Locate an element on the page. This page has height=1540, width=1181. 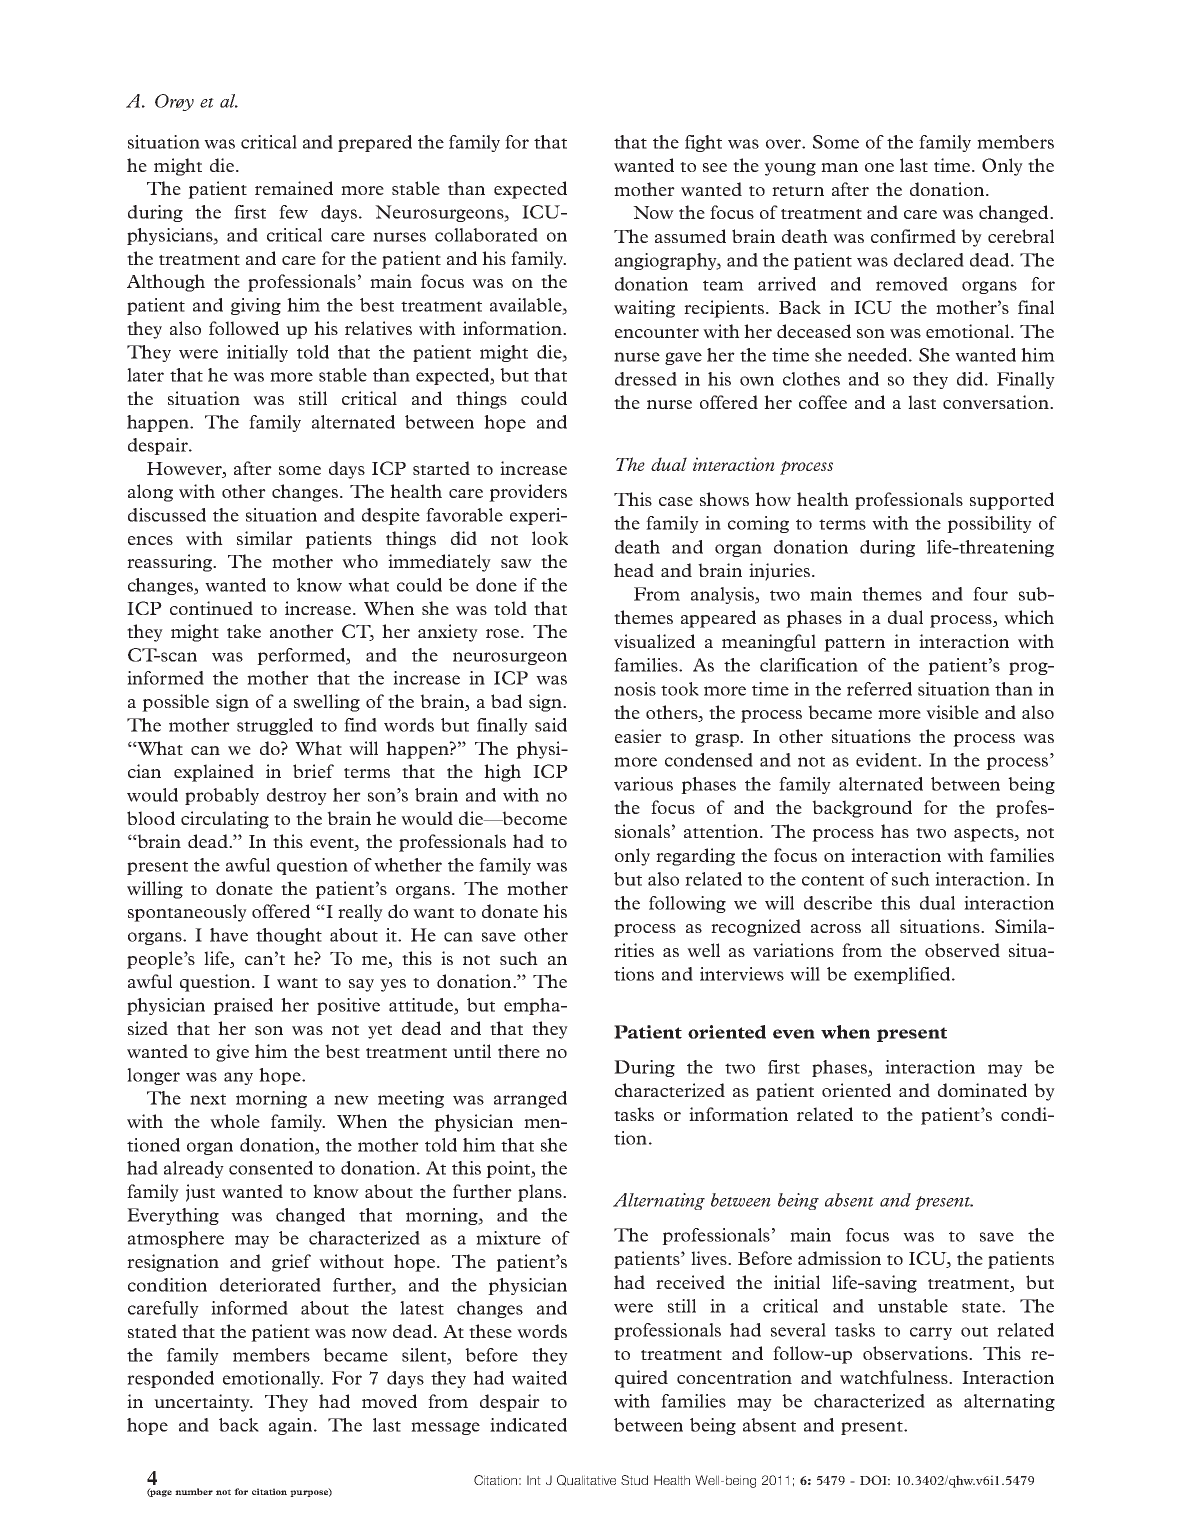
Qualitative is located at coordinates (586, 1480).
